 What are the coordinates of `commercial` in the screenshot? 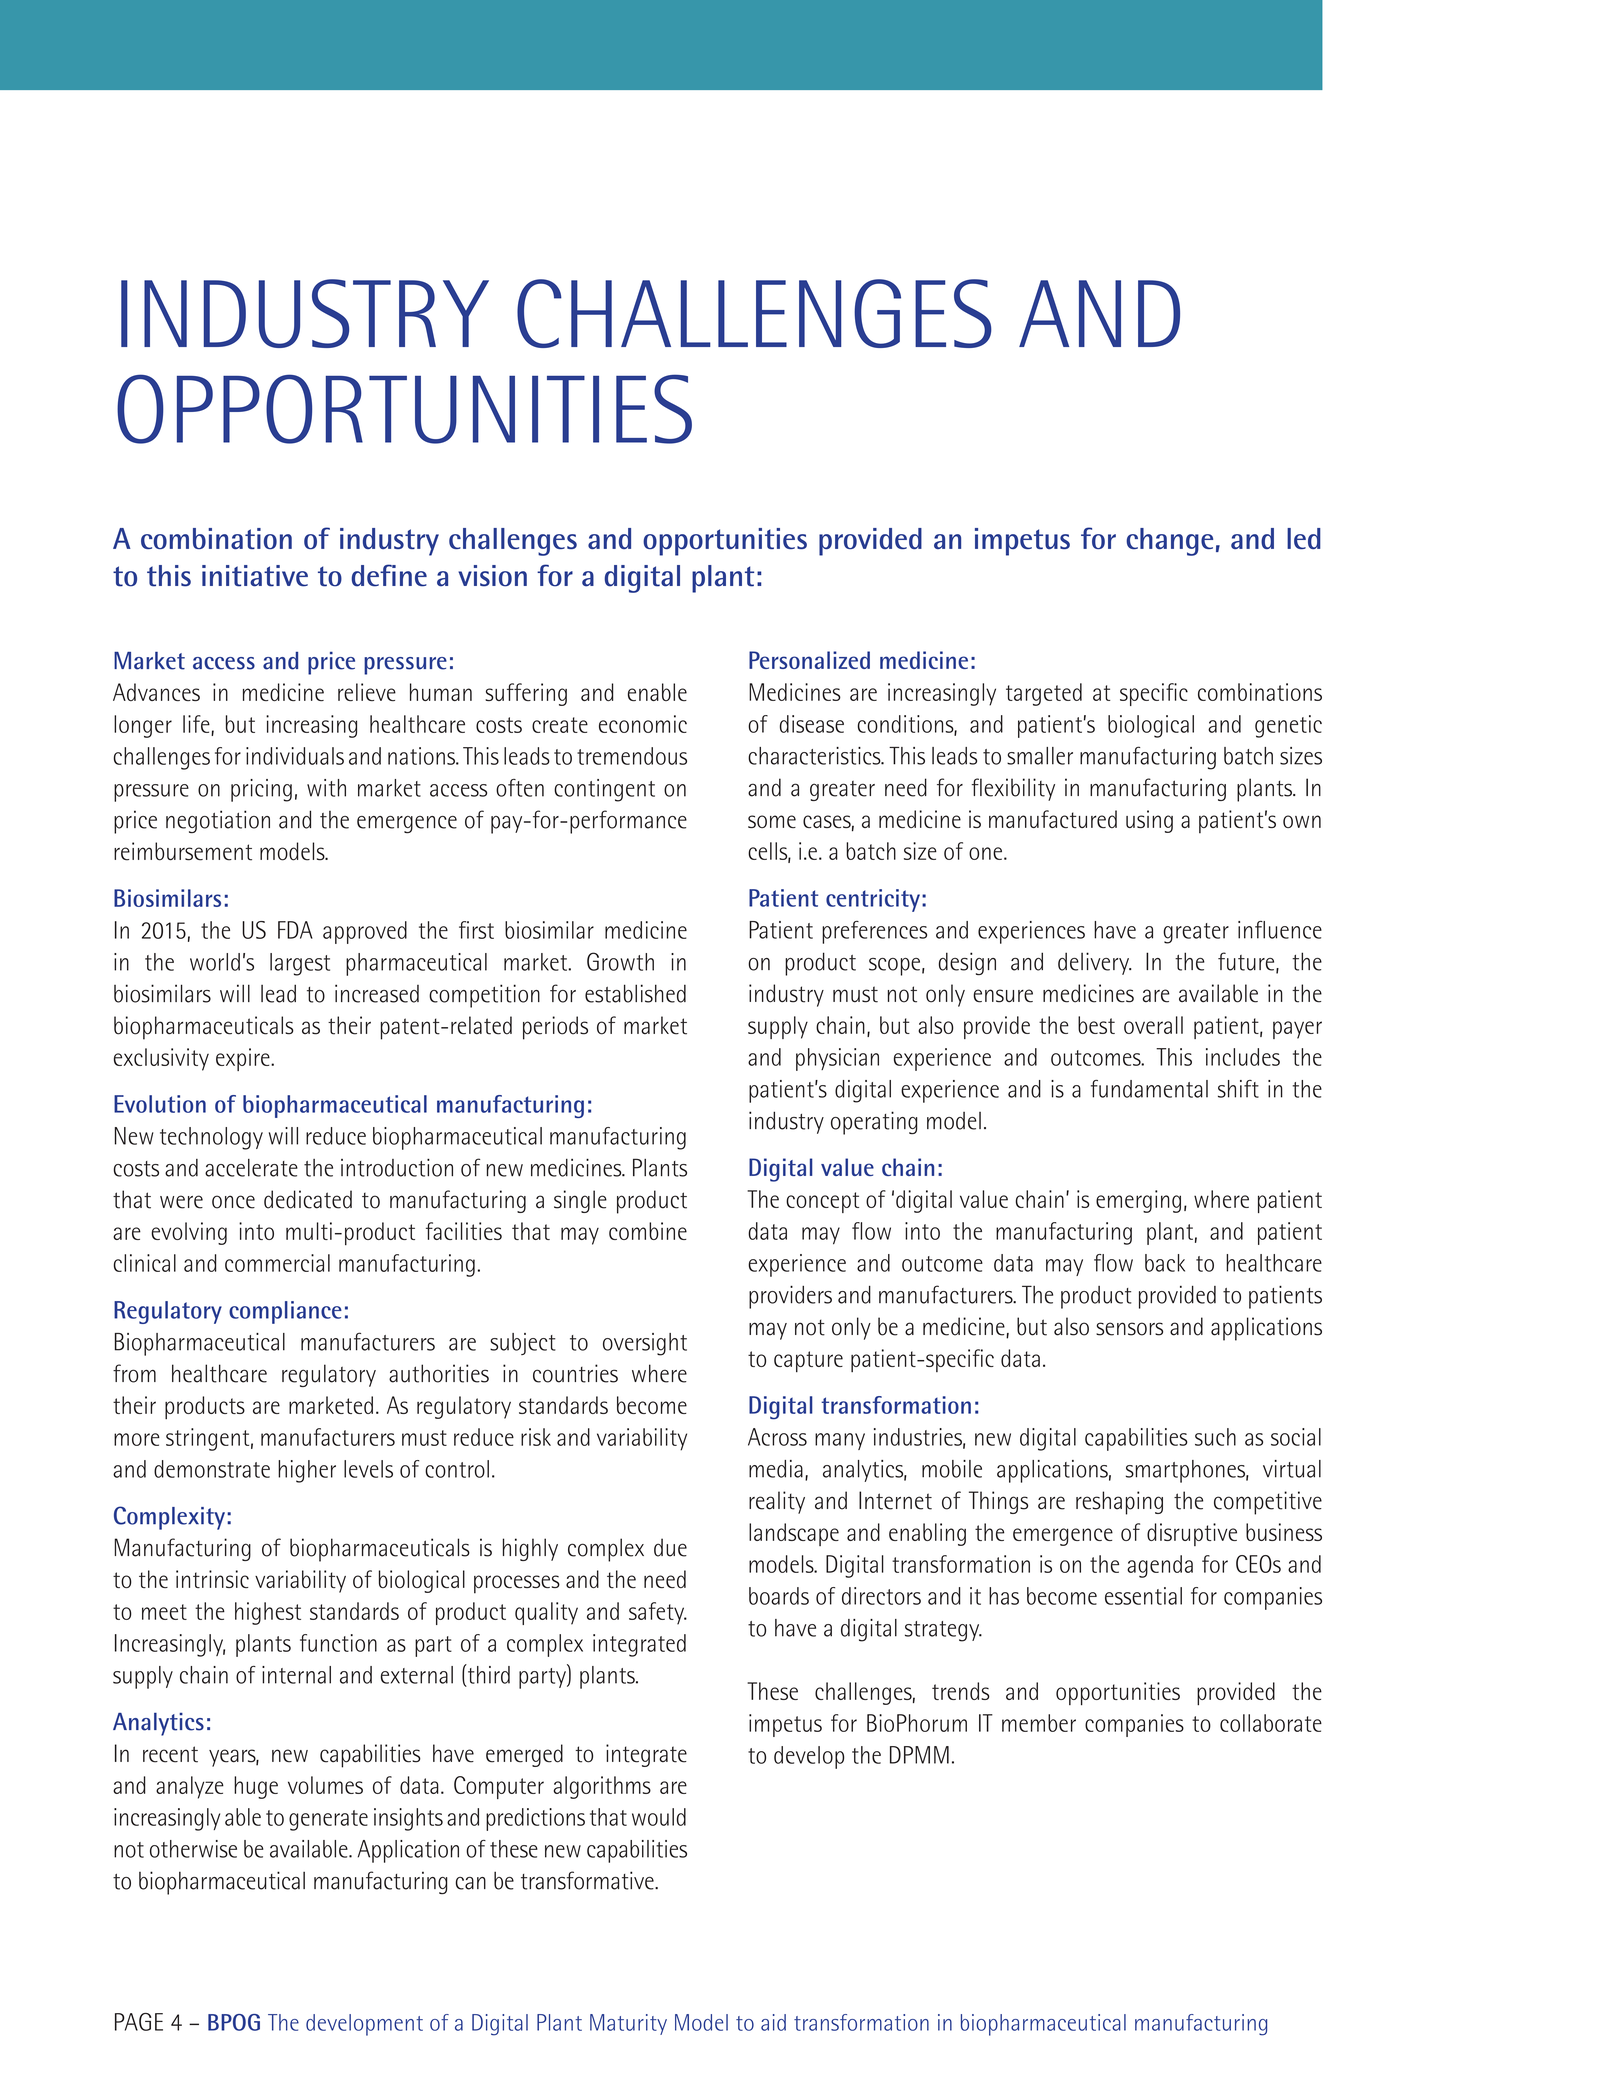 It's located at (277, 1263).
